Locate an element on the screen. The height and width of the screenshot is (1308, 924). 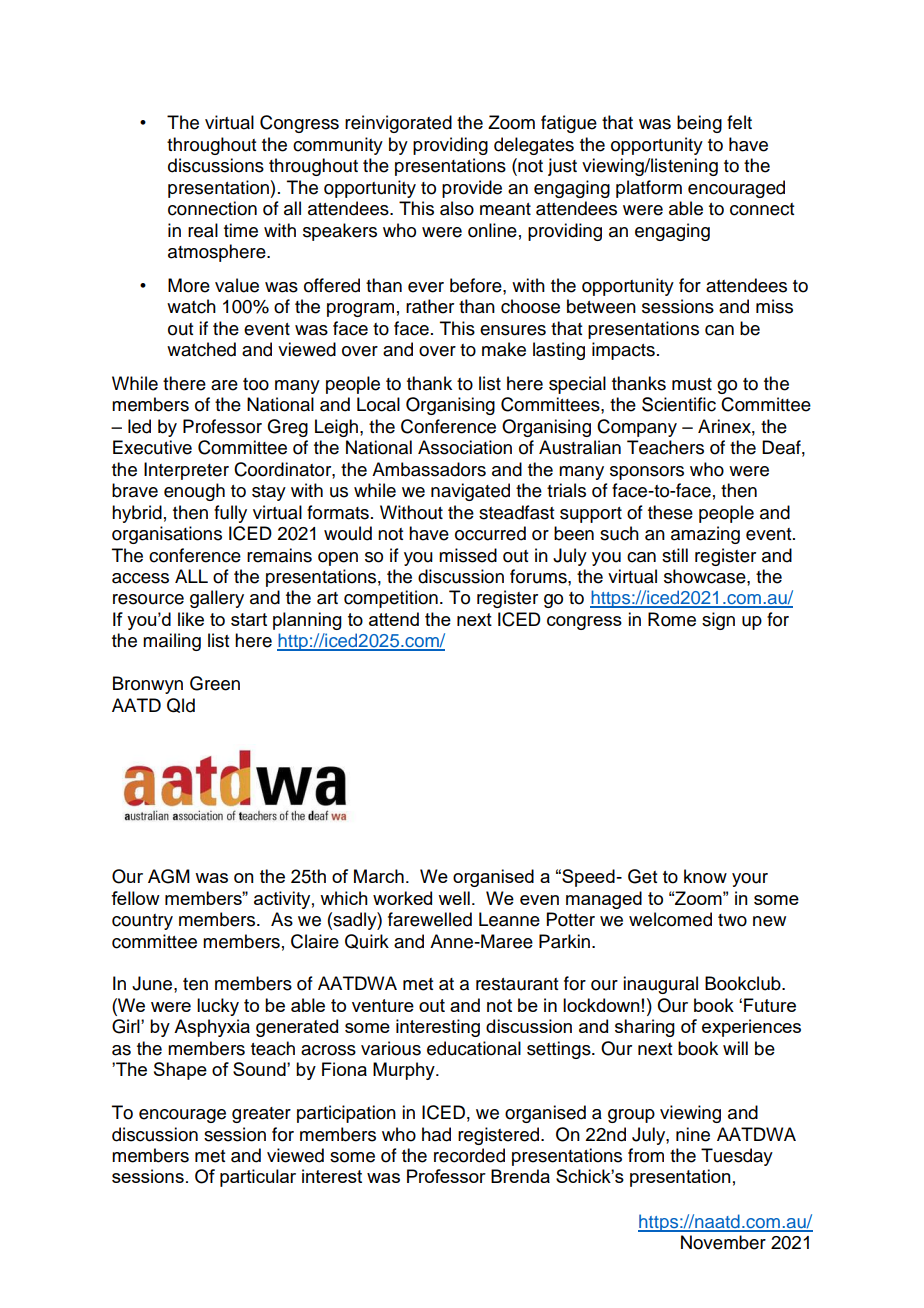
competition is located at coordinates (391, 599).
